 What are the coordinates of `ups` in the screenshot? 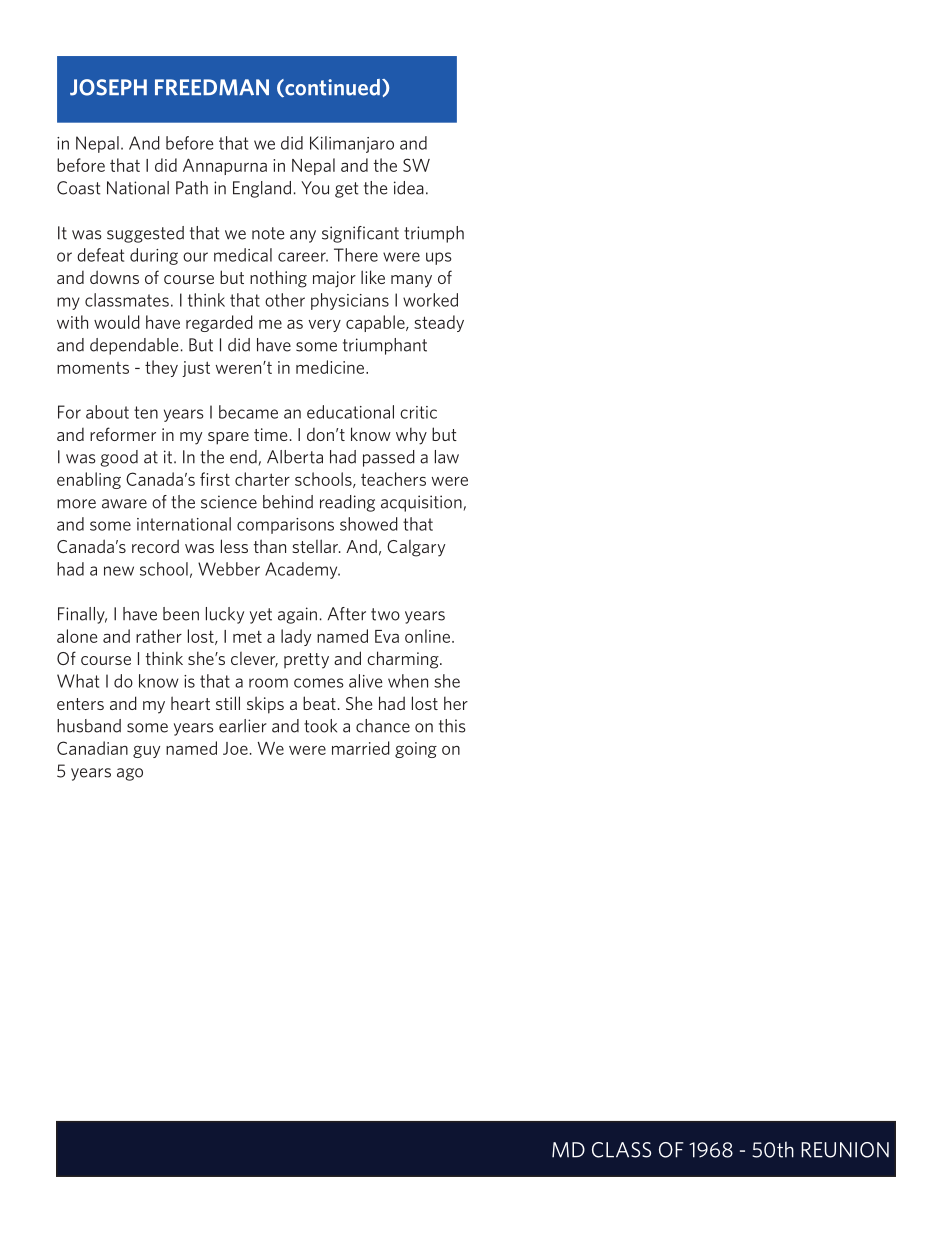 It's located at (438, 258).
